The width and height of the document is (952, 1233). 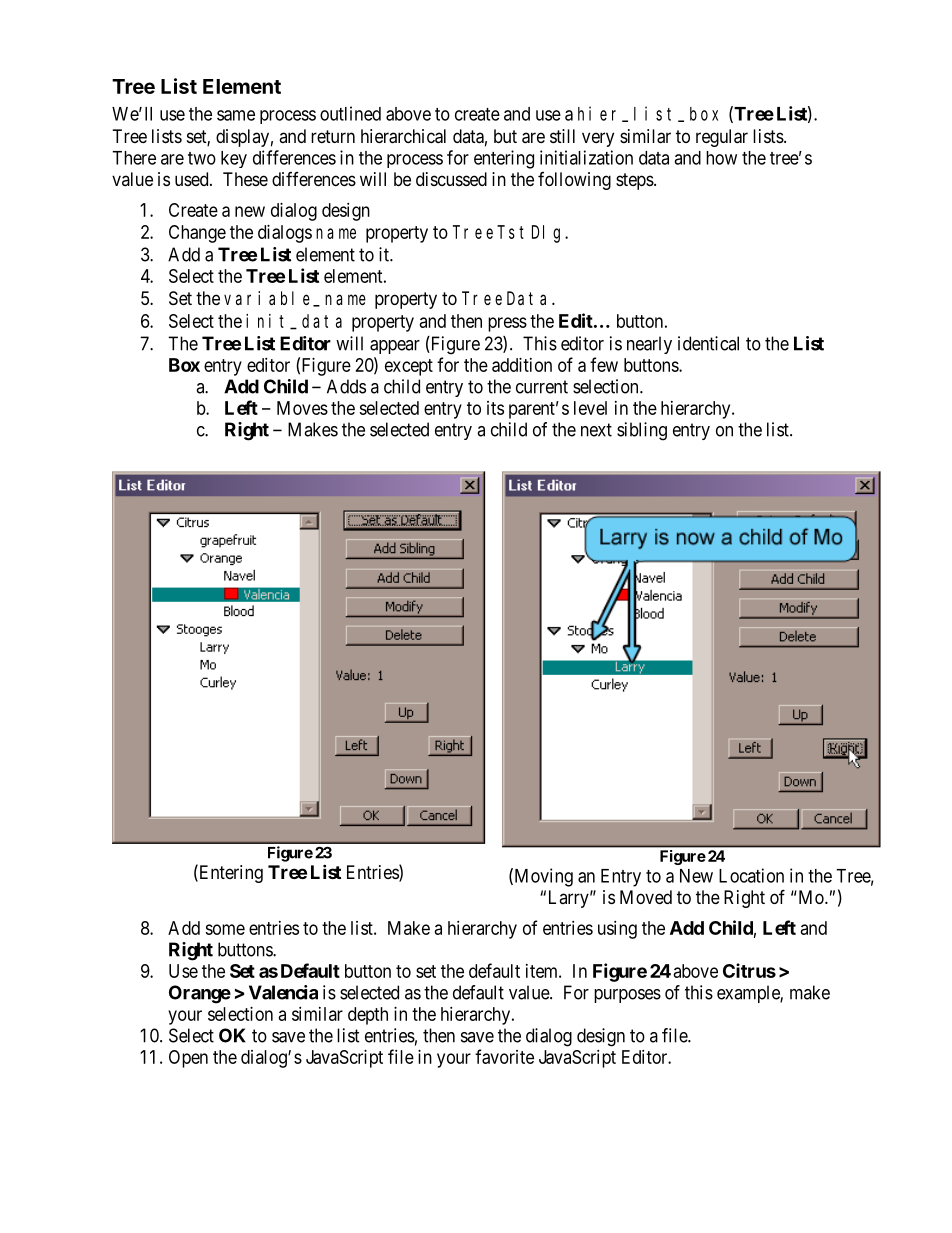 I want to click on its, so click(x=495, y=408).
